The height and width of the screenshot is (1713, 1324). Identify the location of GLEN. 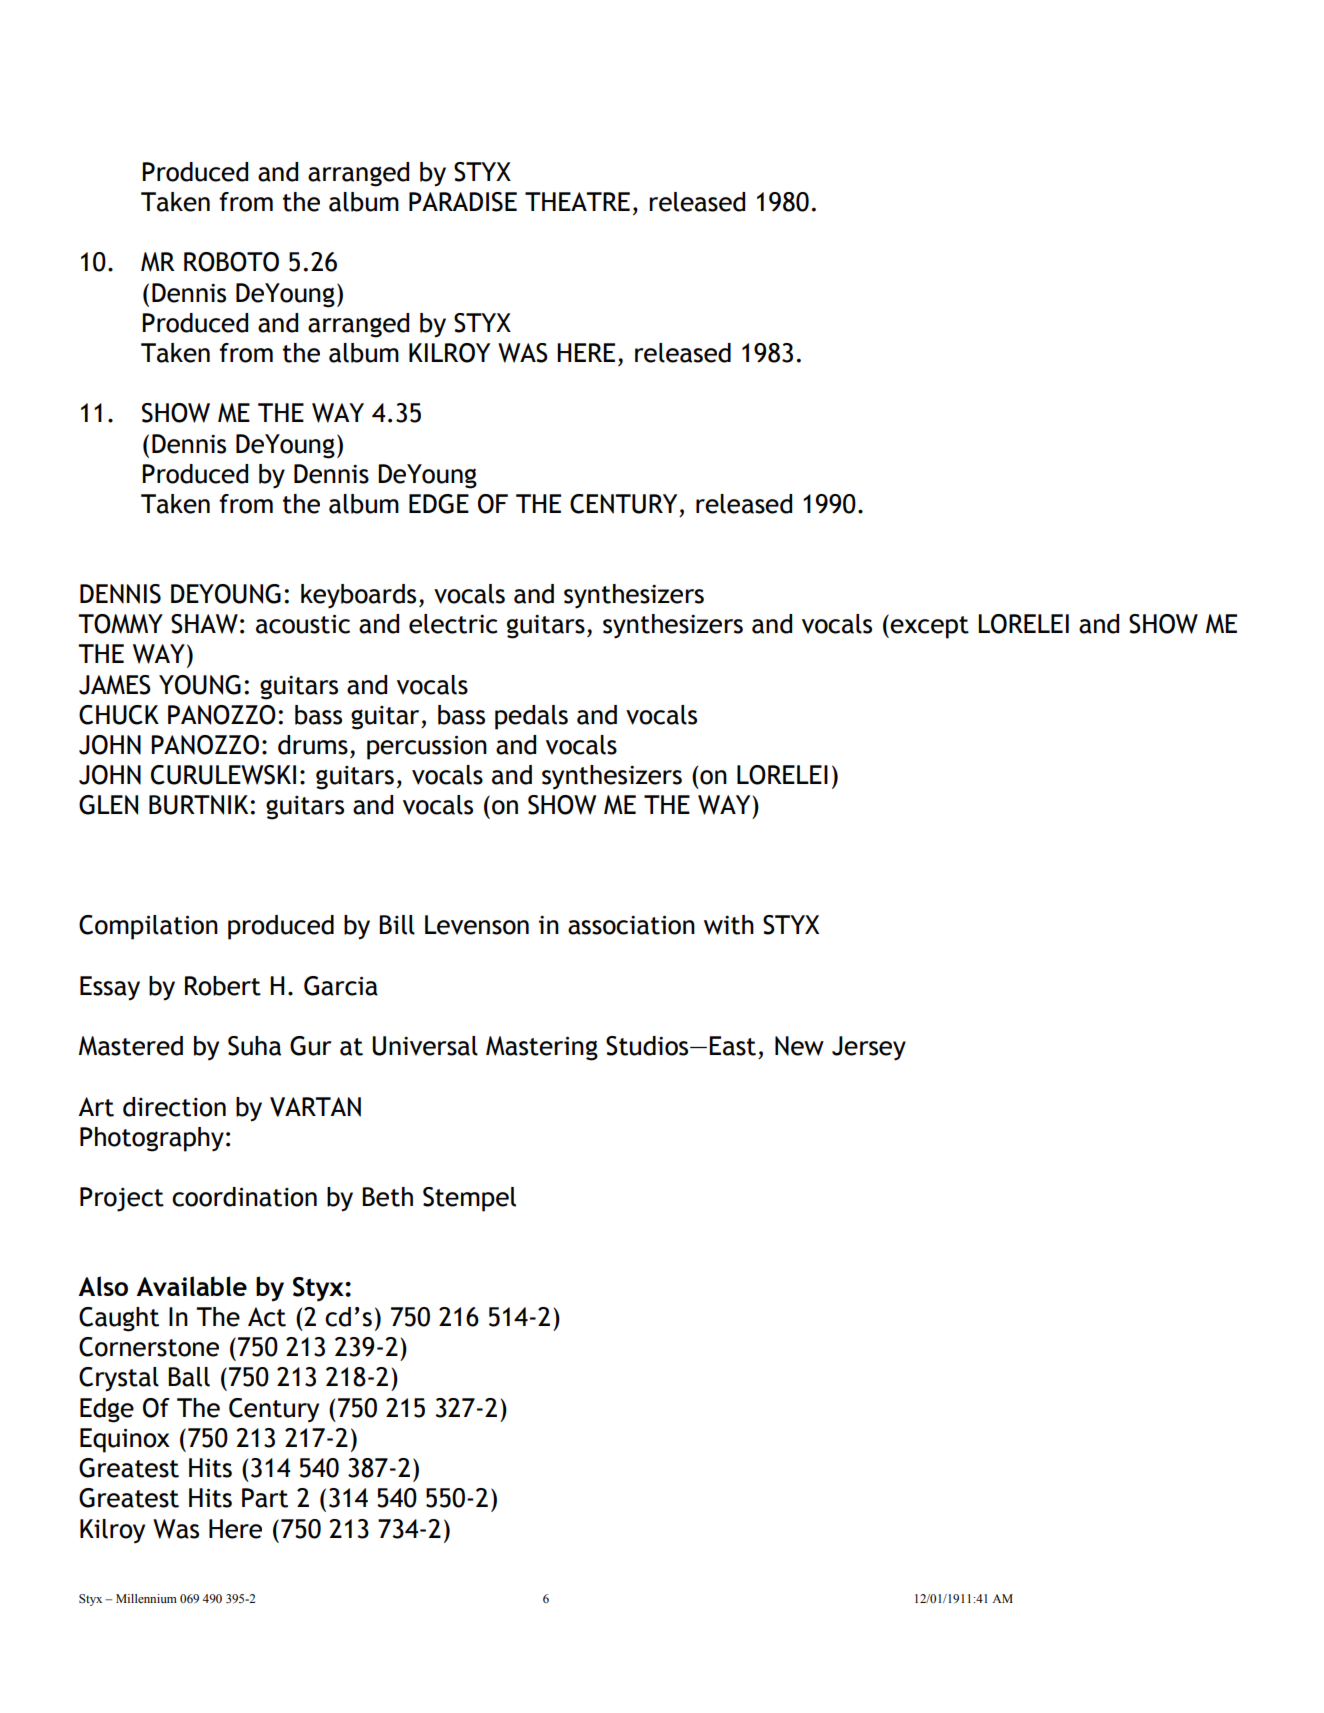
(108, 805).
